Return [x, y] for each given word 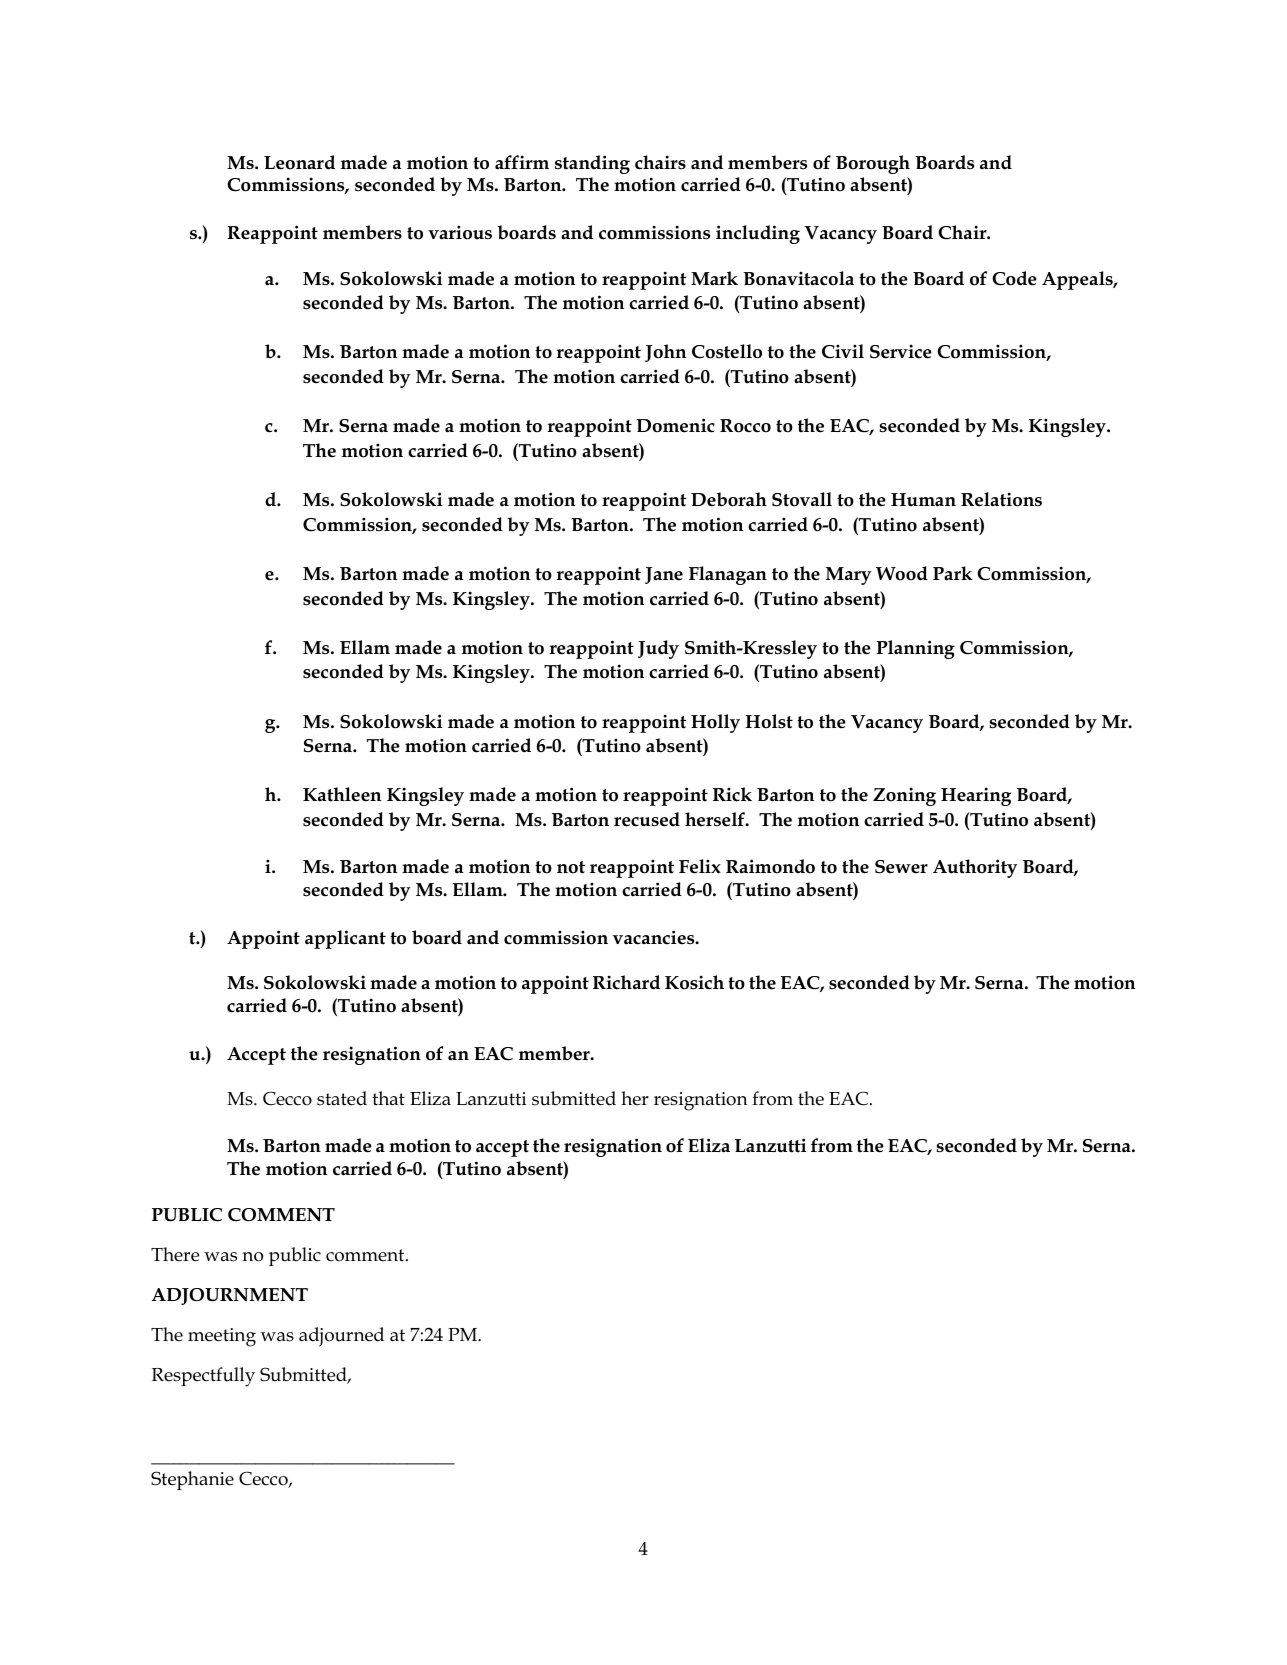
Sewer [901, 867]
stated [342, 1098]
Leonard [299, 162]
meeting [222, 1337]
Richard [626, 982]
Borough [873, 164]
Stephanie [192, 1480]
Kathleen [342, 794]
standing [592, 164]
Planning [915, 649]
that [388, 1098]
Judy [658, 649]
